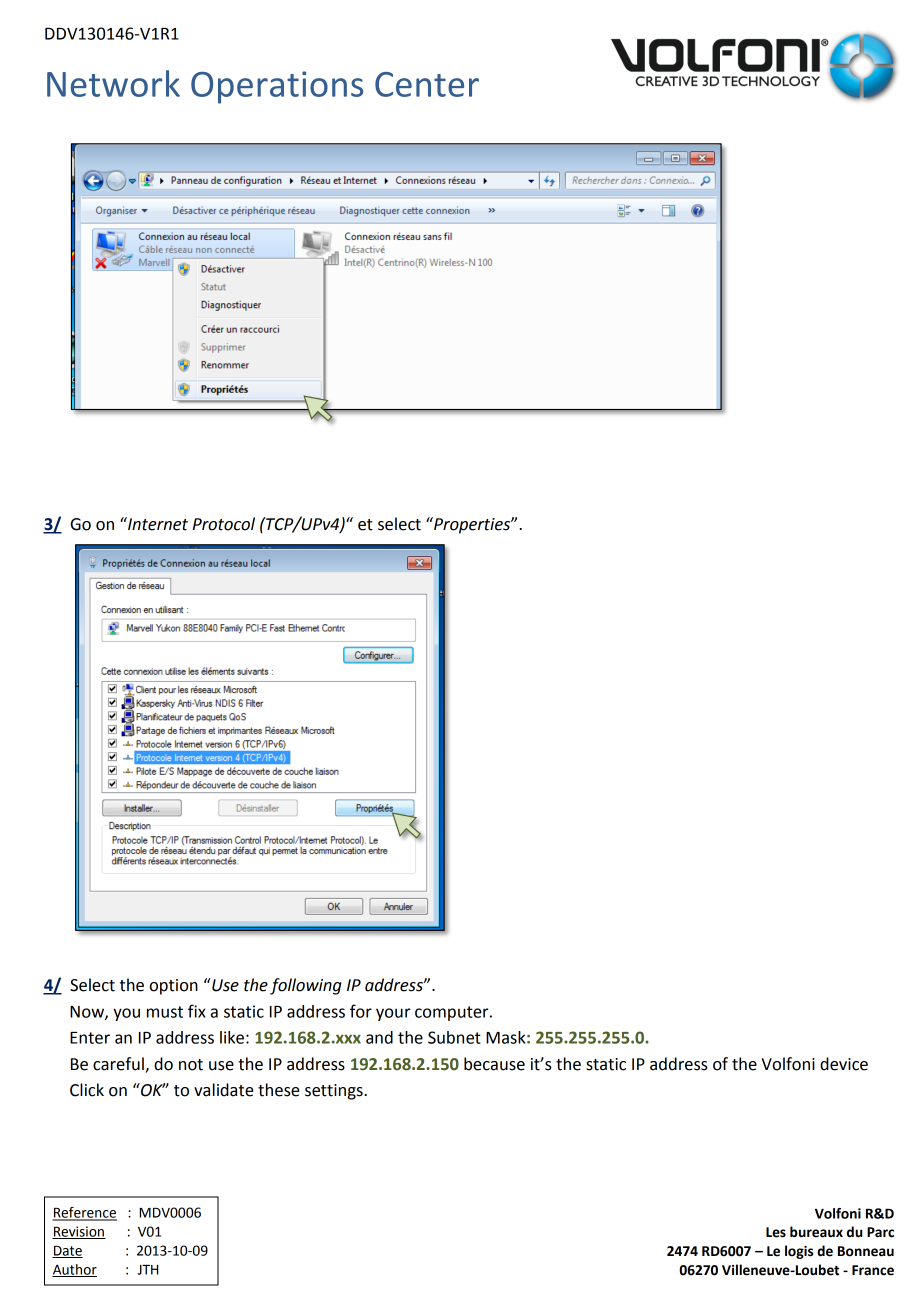 Image resolution: width=924 pixels, height=1308 pixels. What do you see at coordinates (844, 1064) in the screenshot?
I see `device` at bounding box center [844, 1064].
